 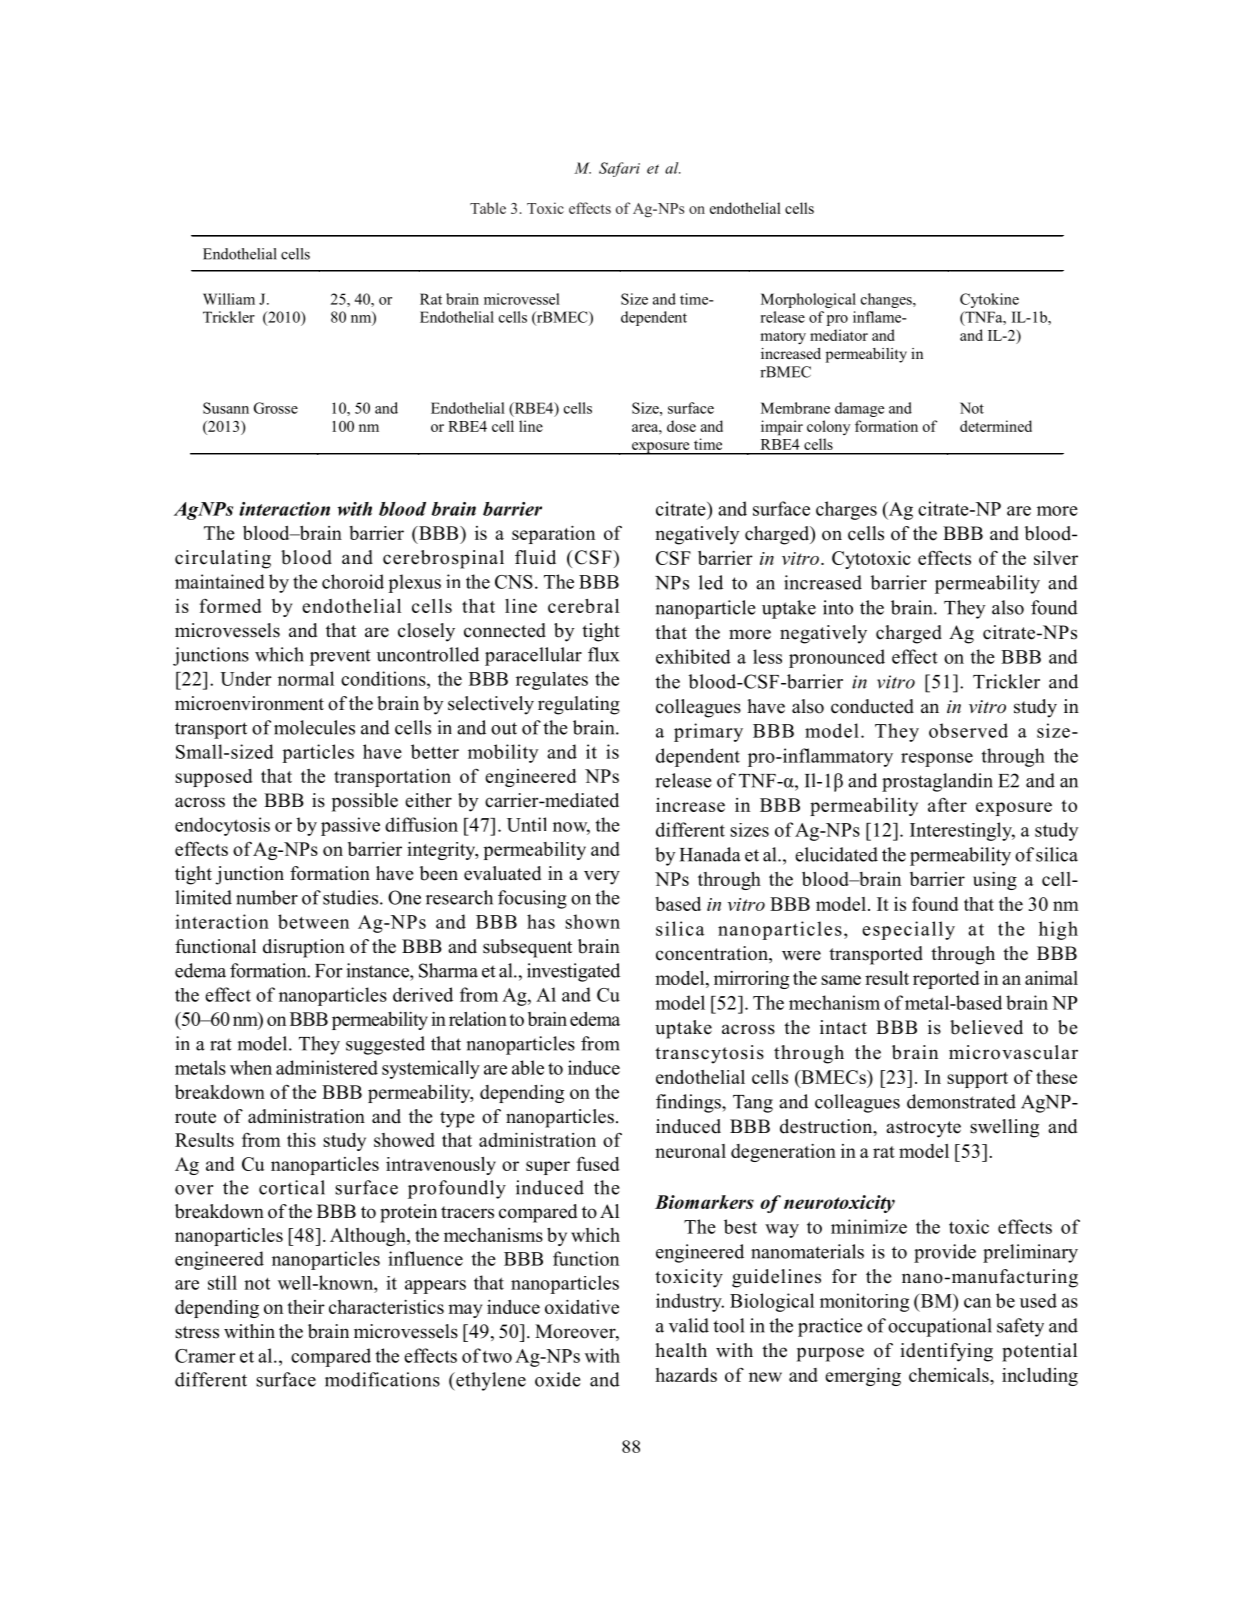 What do you see at coordinates (681, 1350) in the screenshot?
I see `health` at bounding box center [681, 1350].
